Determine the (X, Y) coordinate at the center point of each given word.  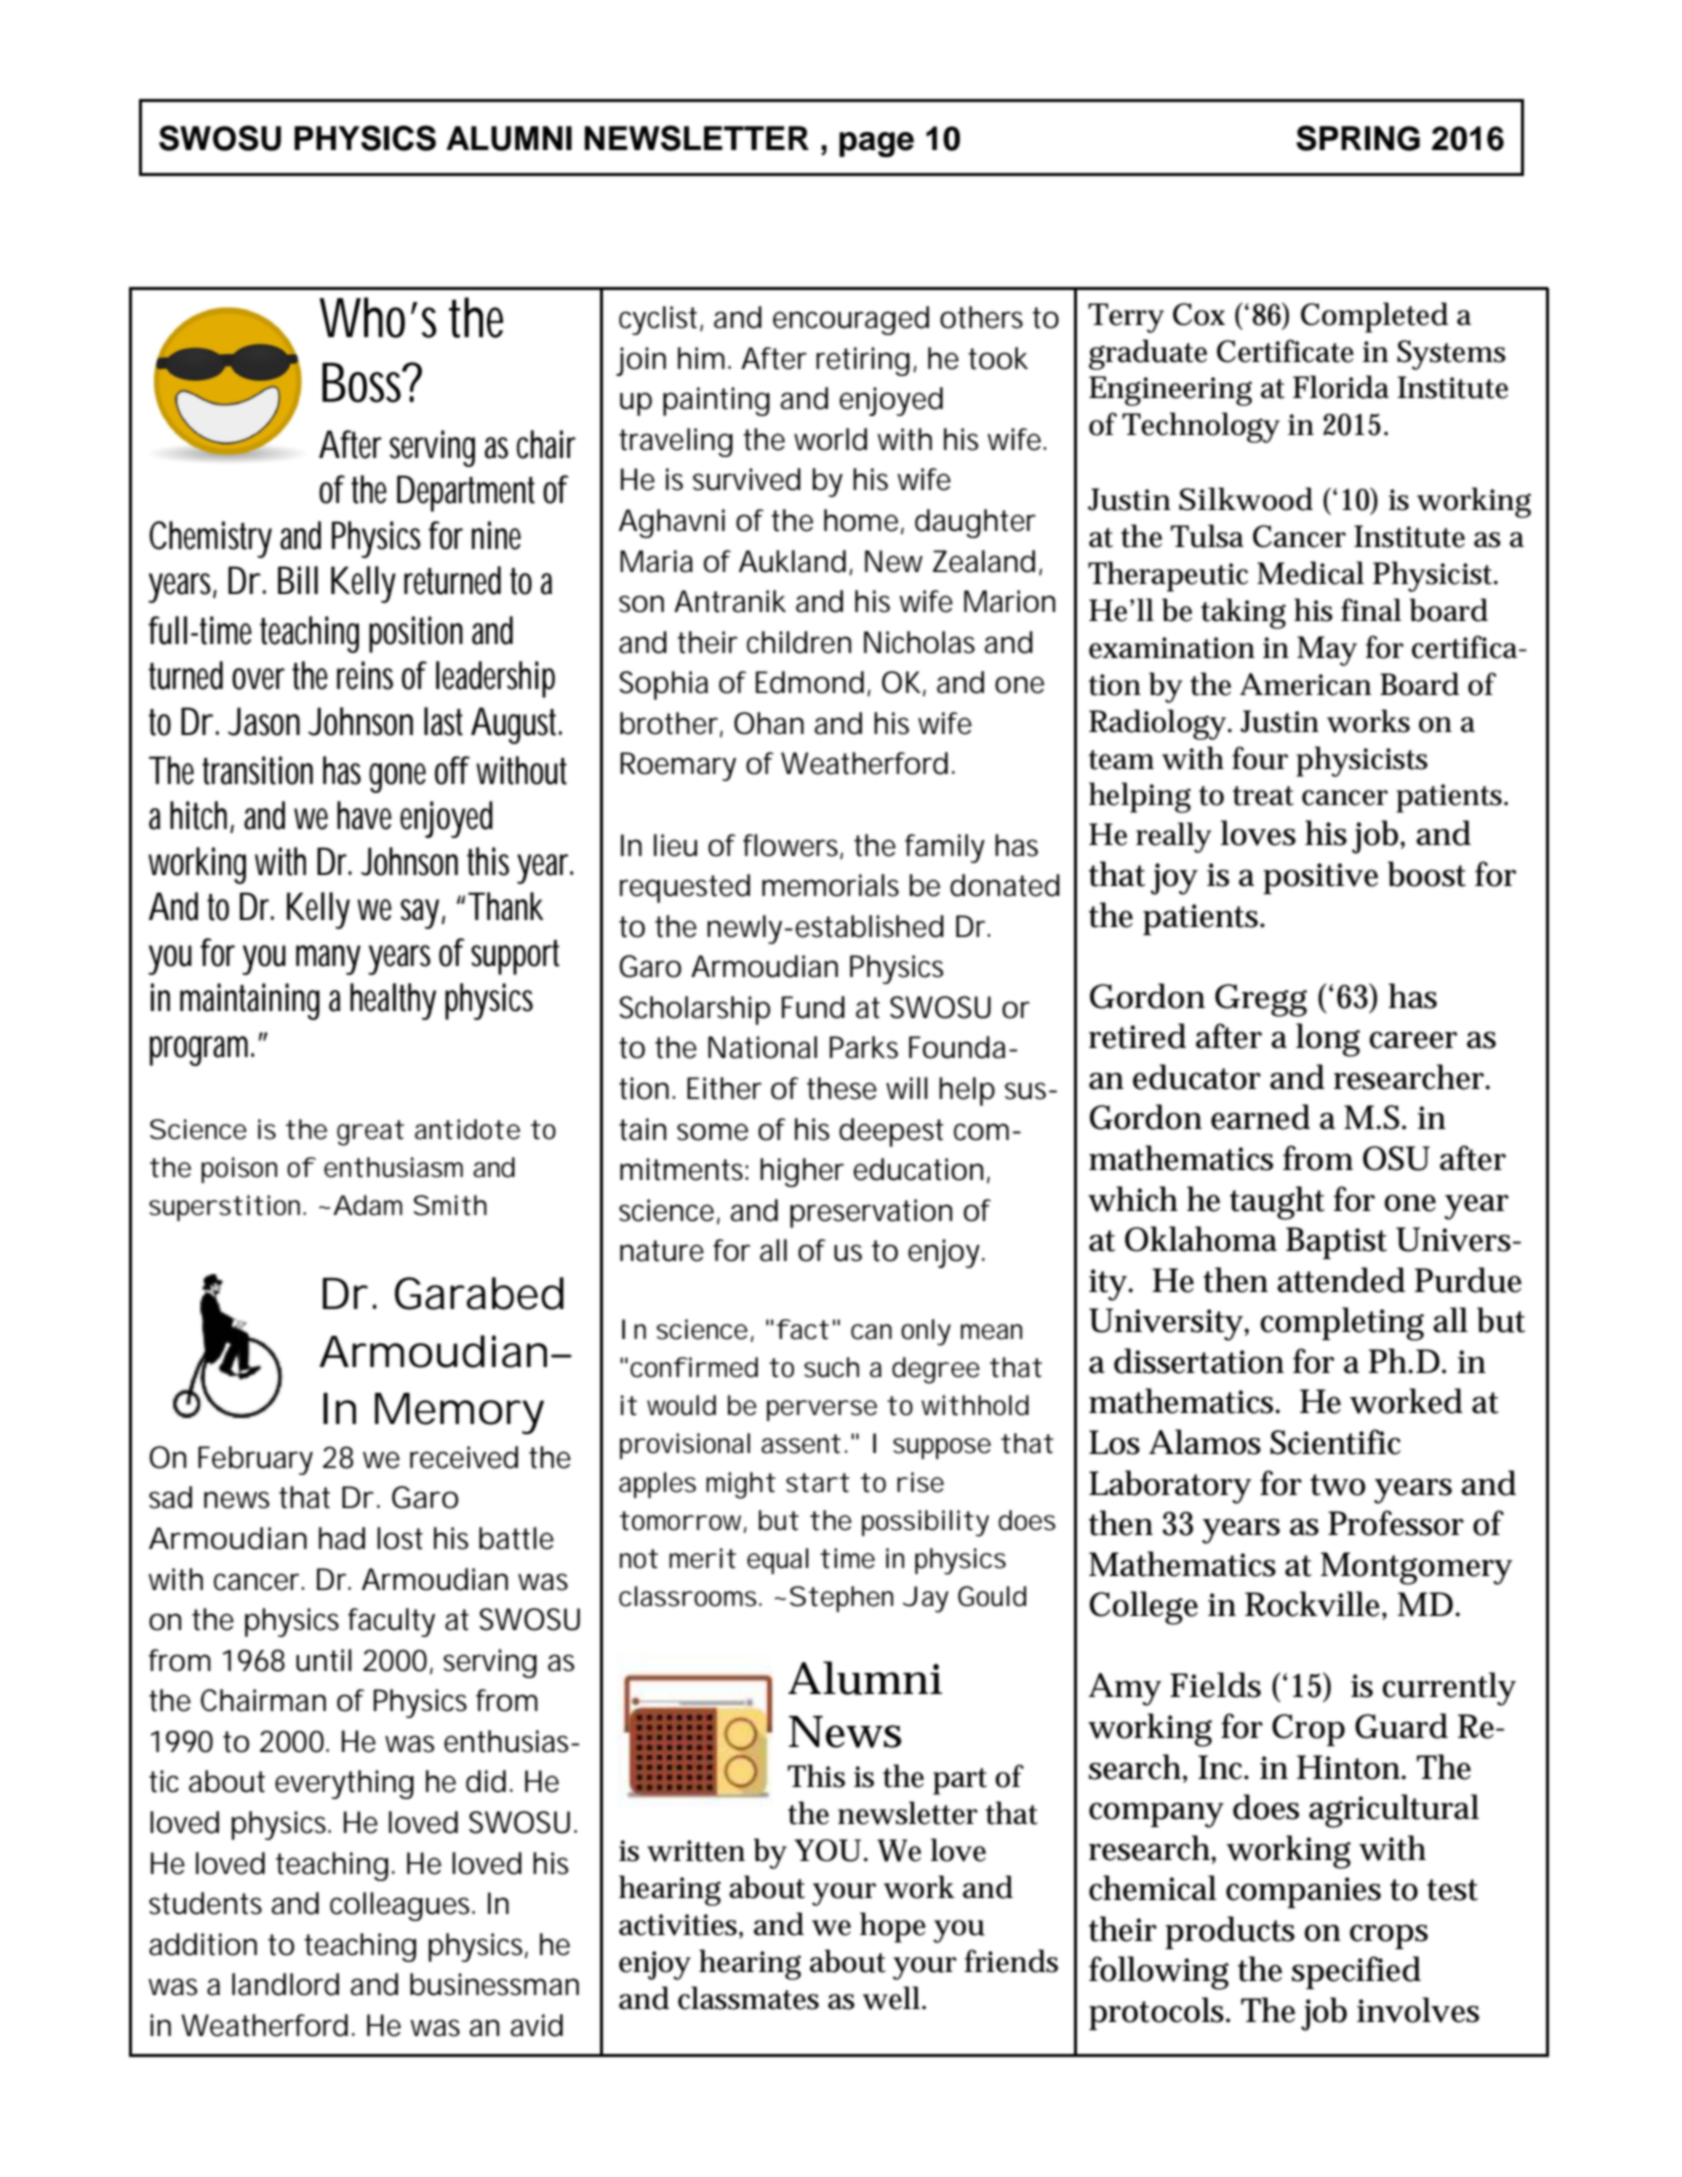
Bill (298, 580)
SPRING (1358, 138)
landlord (285, 1984)
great (370, 1133)
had (342, 1538)
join (641, 361)
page (876, 144)
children (799, 642)
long (1328, 1040)
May (1327, 651)
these (842, 1088)
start (818, 1483)
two (1337, 1485)
